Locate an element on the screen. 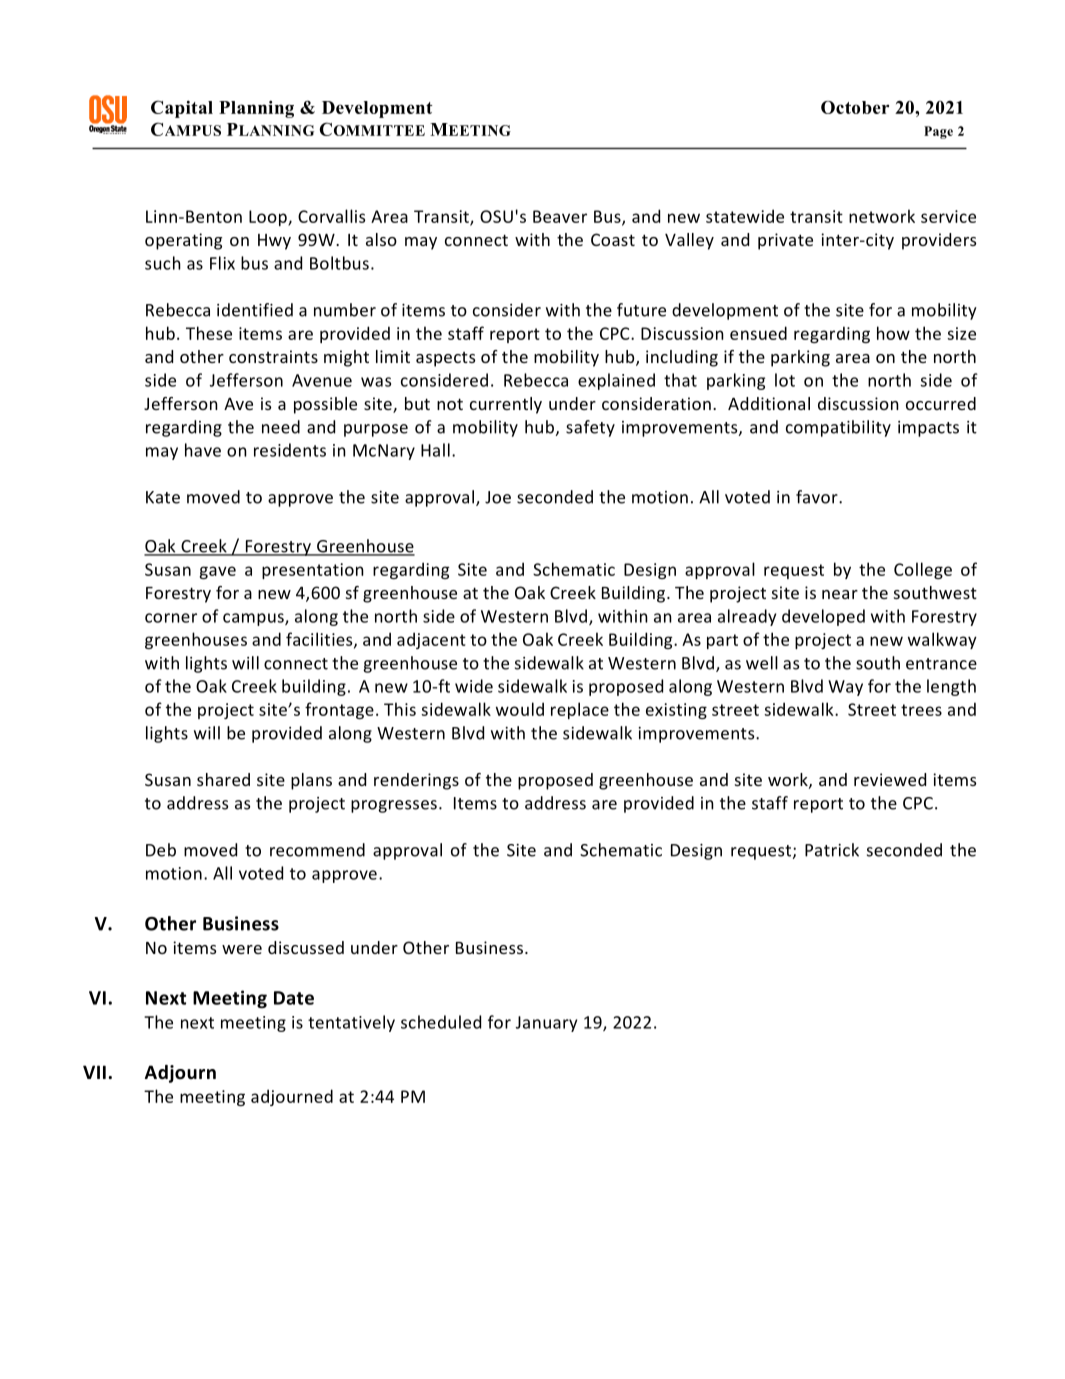 The height and width of the screenshot is (1379, 1065). scheduled is located at coordinates (441, 1022).
